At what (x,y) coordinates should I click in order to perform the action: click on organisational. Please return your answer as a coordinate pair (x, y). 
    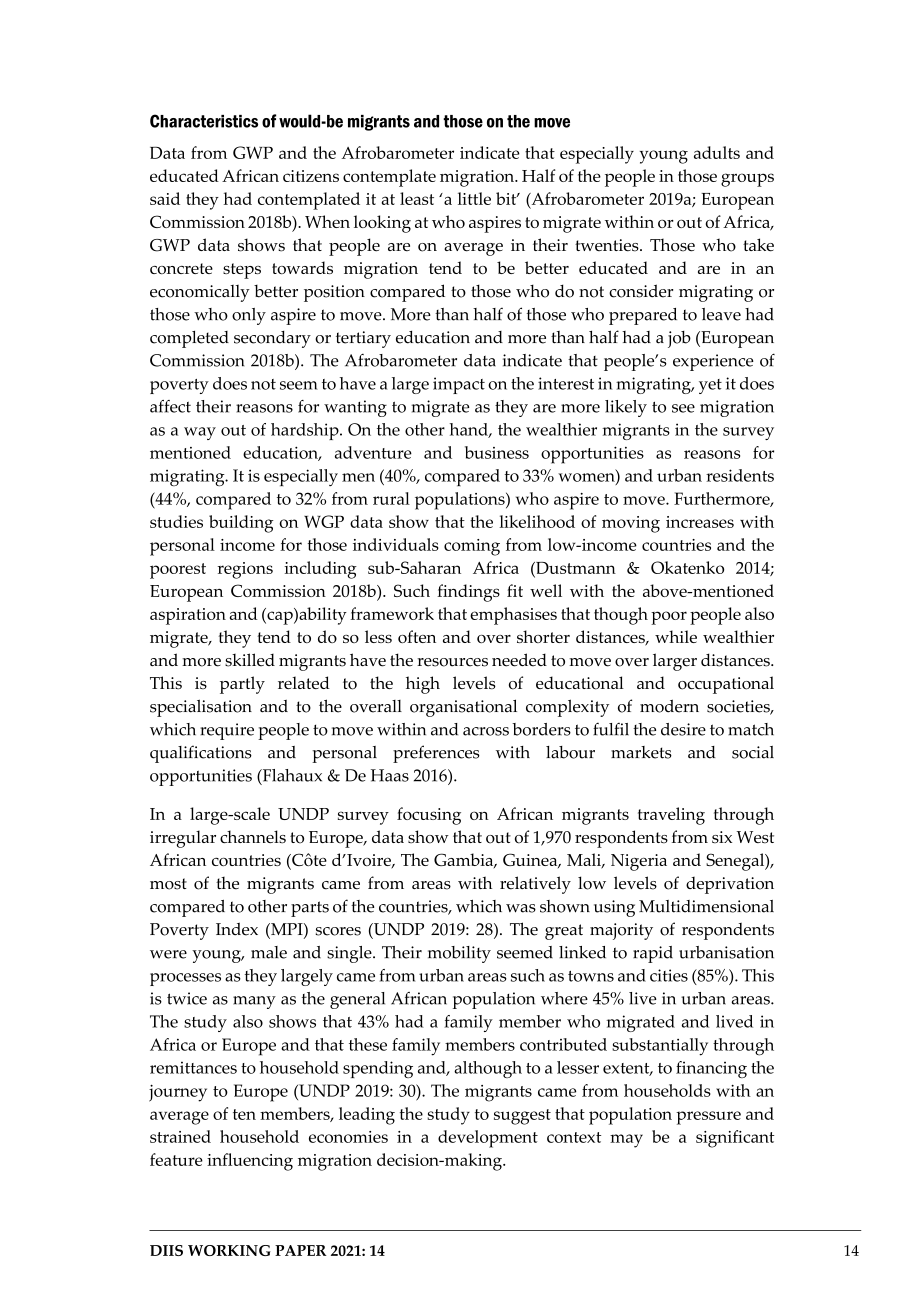
    Looking at the image, I should click on (463, 708).
